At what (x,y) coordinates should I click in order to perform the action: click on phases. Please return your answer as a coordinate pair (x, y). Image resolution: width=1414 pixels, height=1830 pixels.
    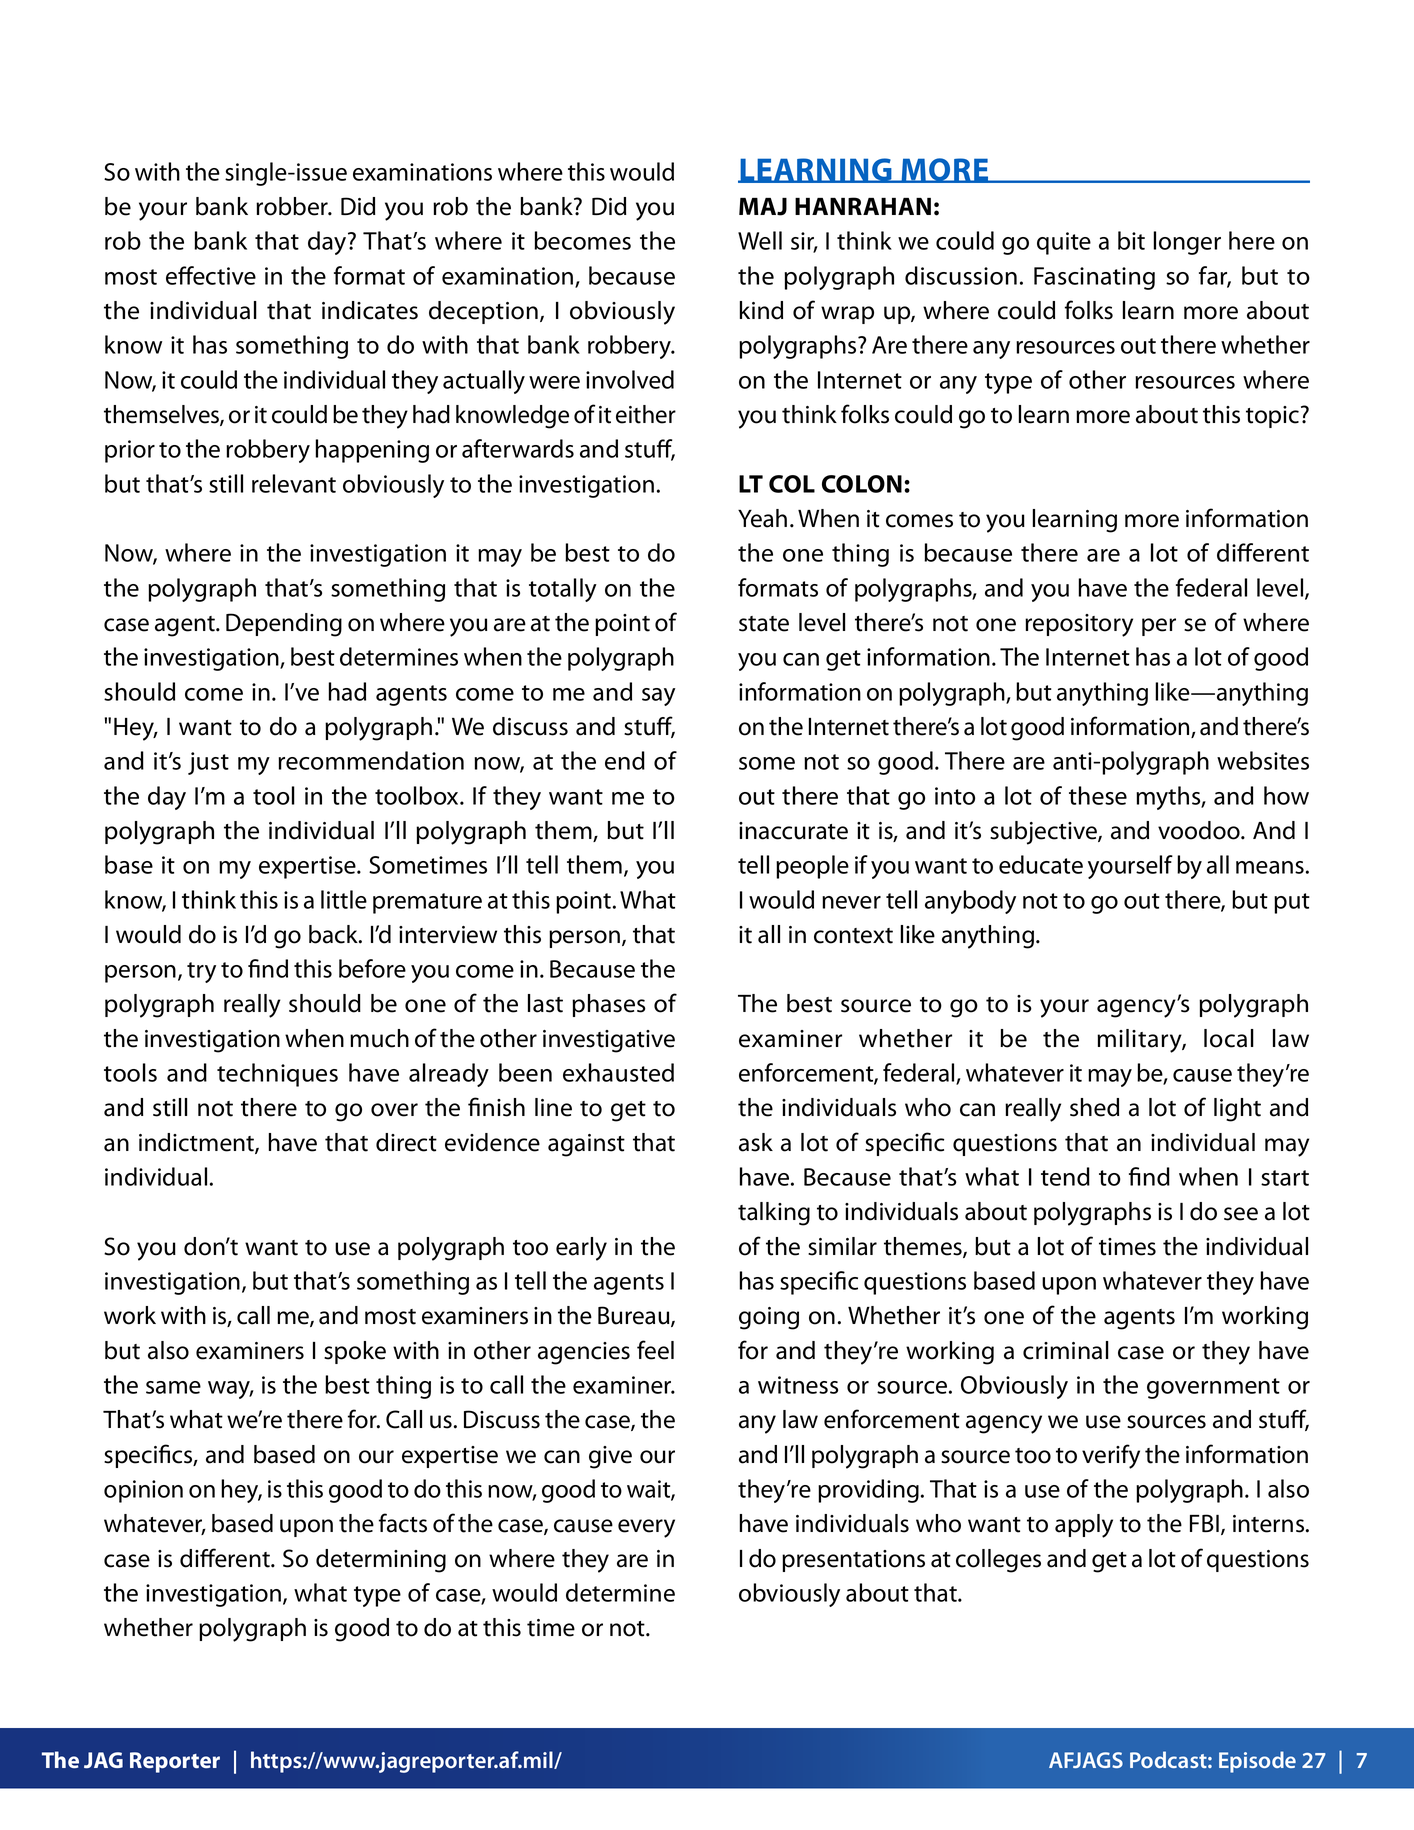
    Looking at the image, I should click on (609, 1005).
